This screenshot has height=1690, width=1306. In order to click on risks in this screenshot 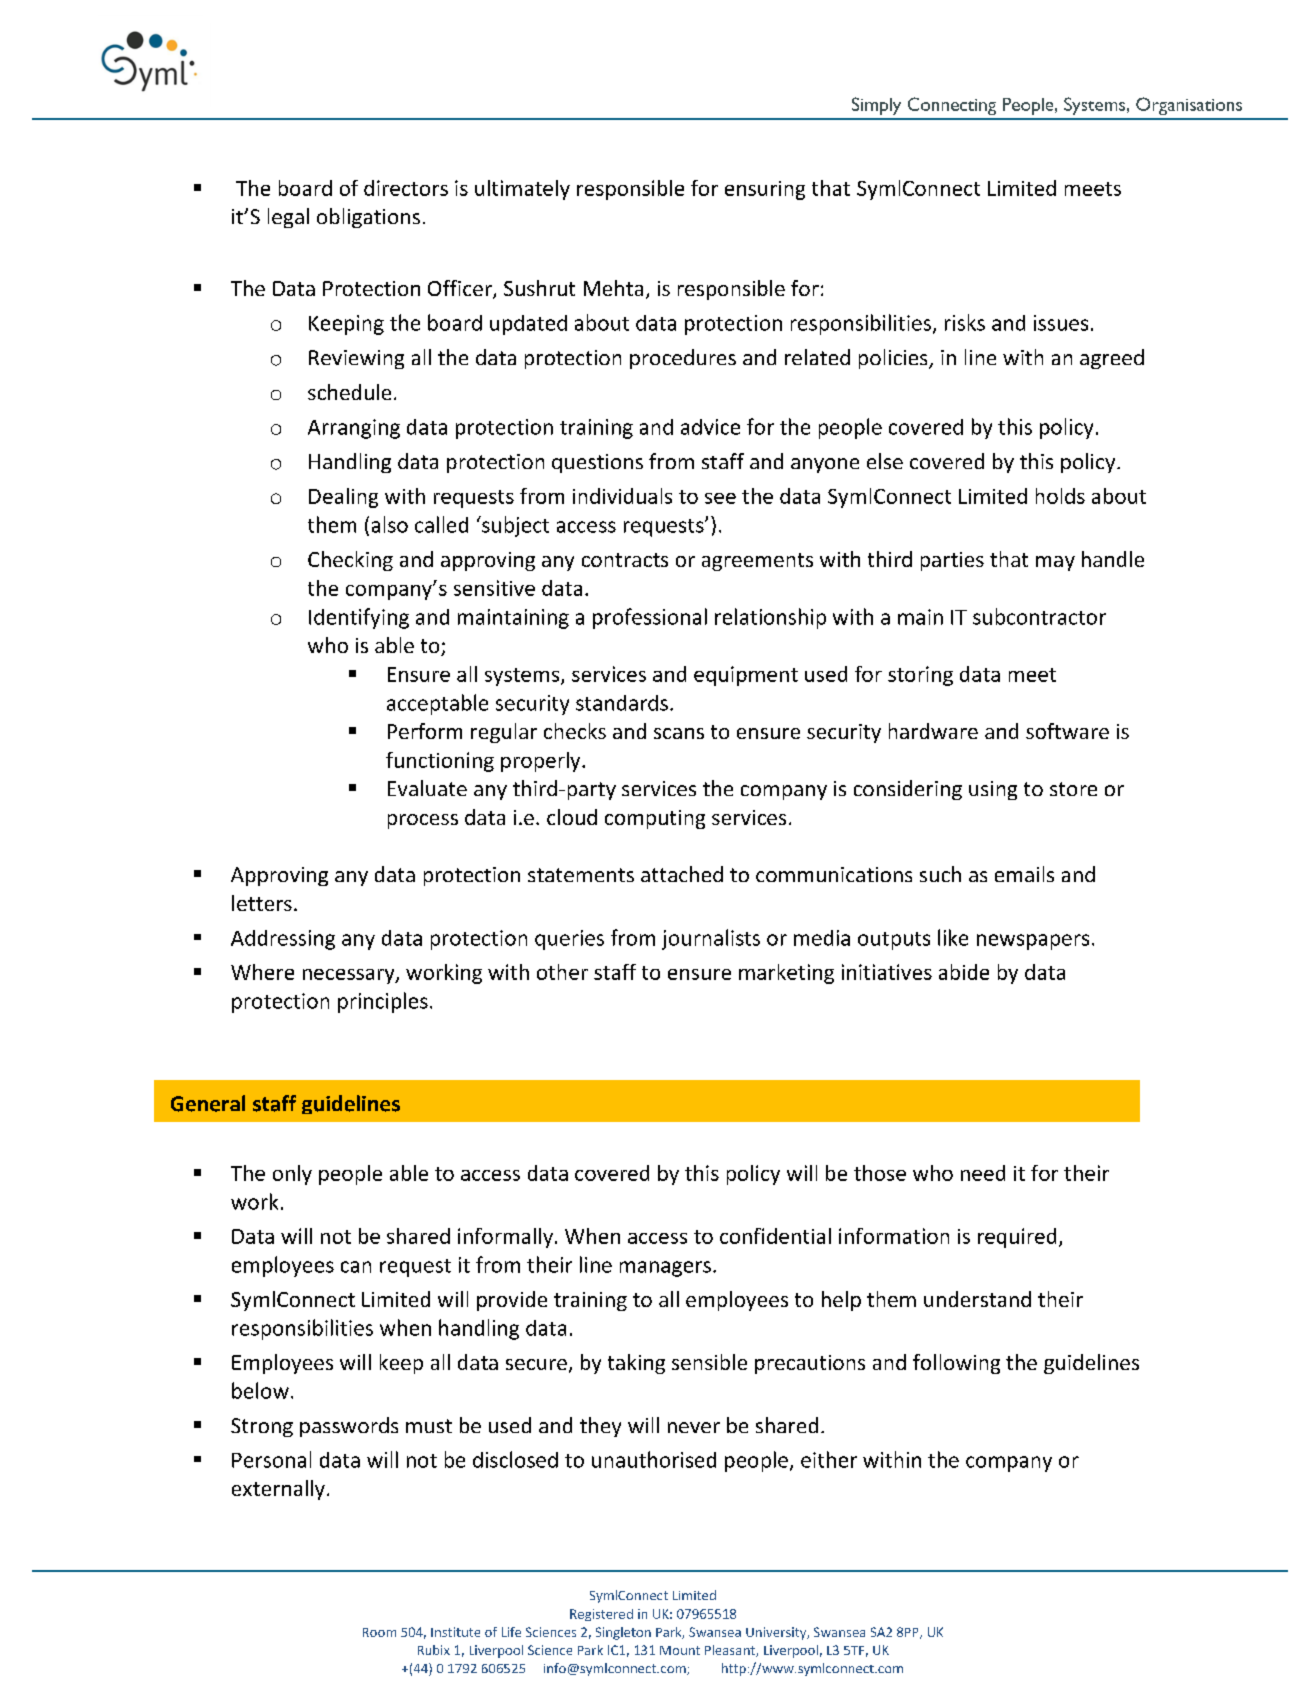, I will do `click(965, 322)`.
